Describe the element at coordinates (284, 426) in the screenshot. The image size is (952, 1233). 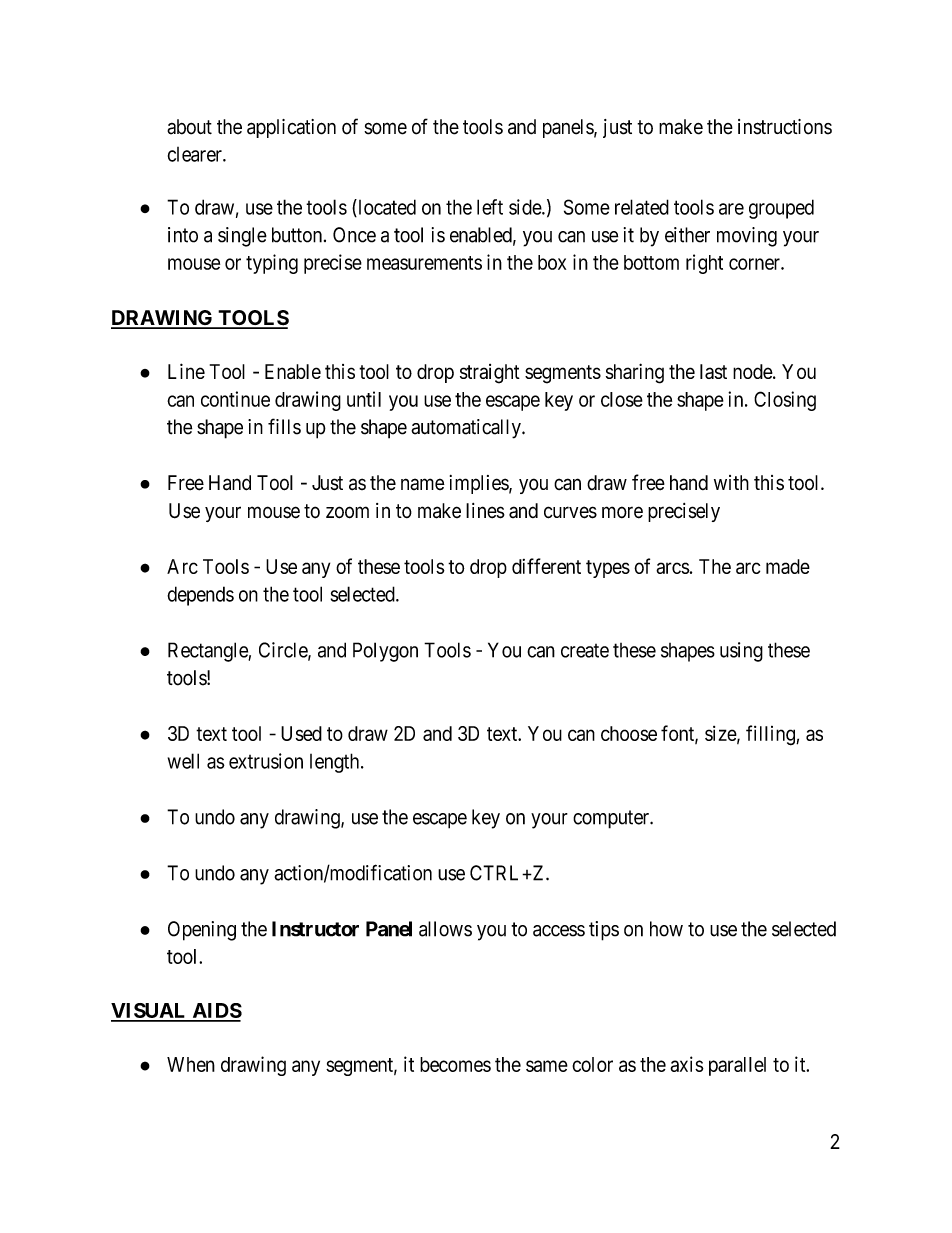
I see `fills` at that location.
